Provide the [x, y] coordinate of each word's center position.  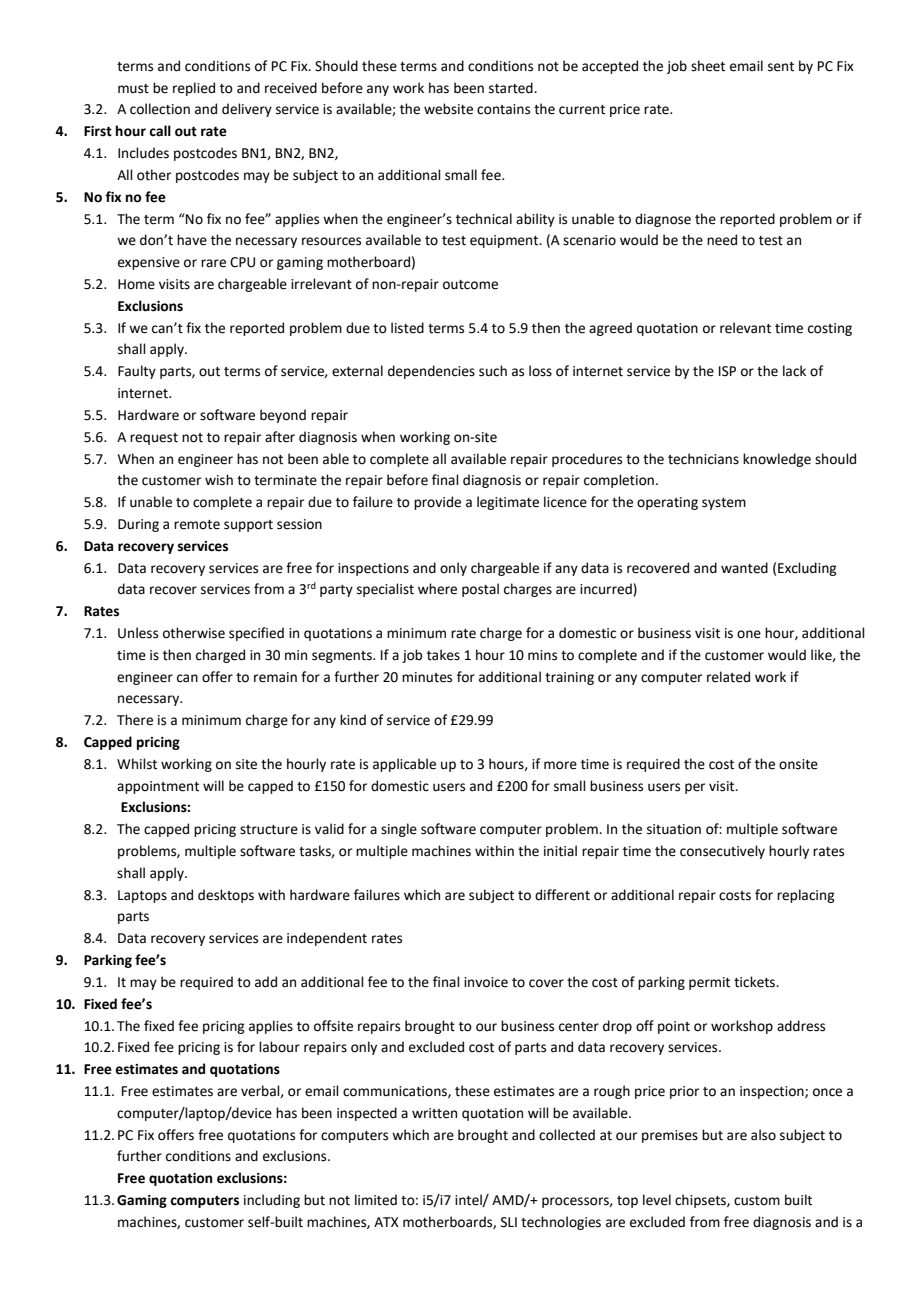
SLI [509, 1222]
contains [503, 109]
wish [219, 480]
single [399, 830]
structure [269, 830]
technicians [703, 459]
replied [194, 89]
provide [437, 503]
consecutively [722, 852]
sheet [708, 66]
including [272, 1201]
